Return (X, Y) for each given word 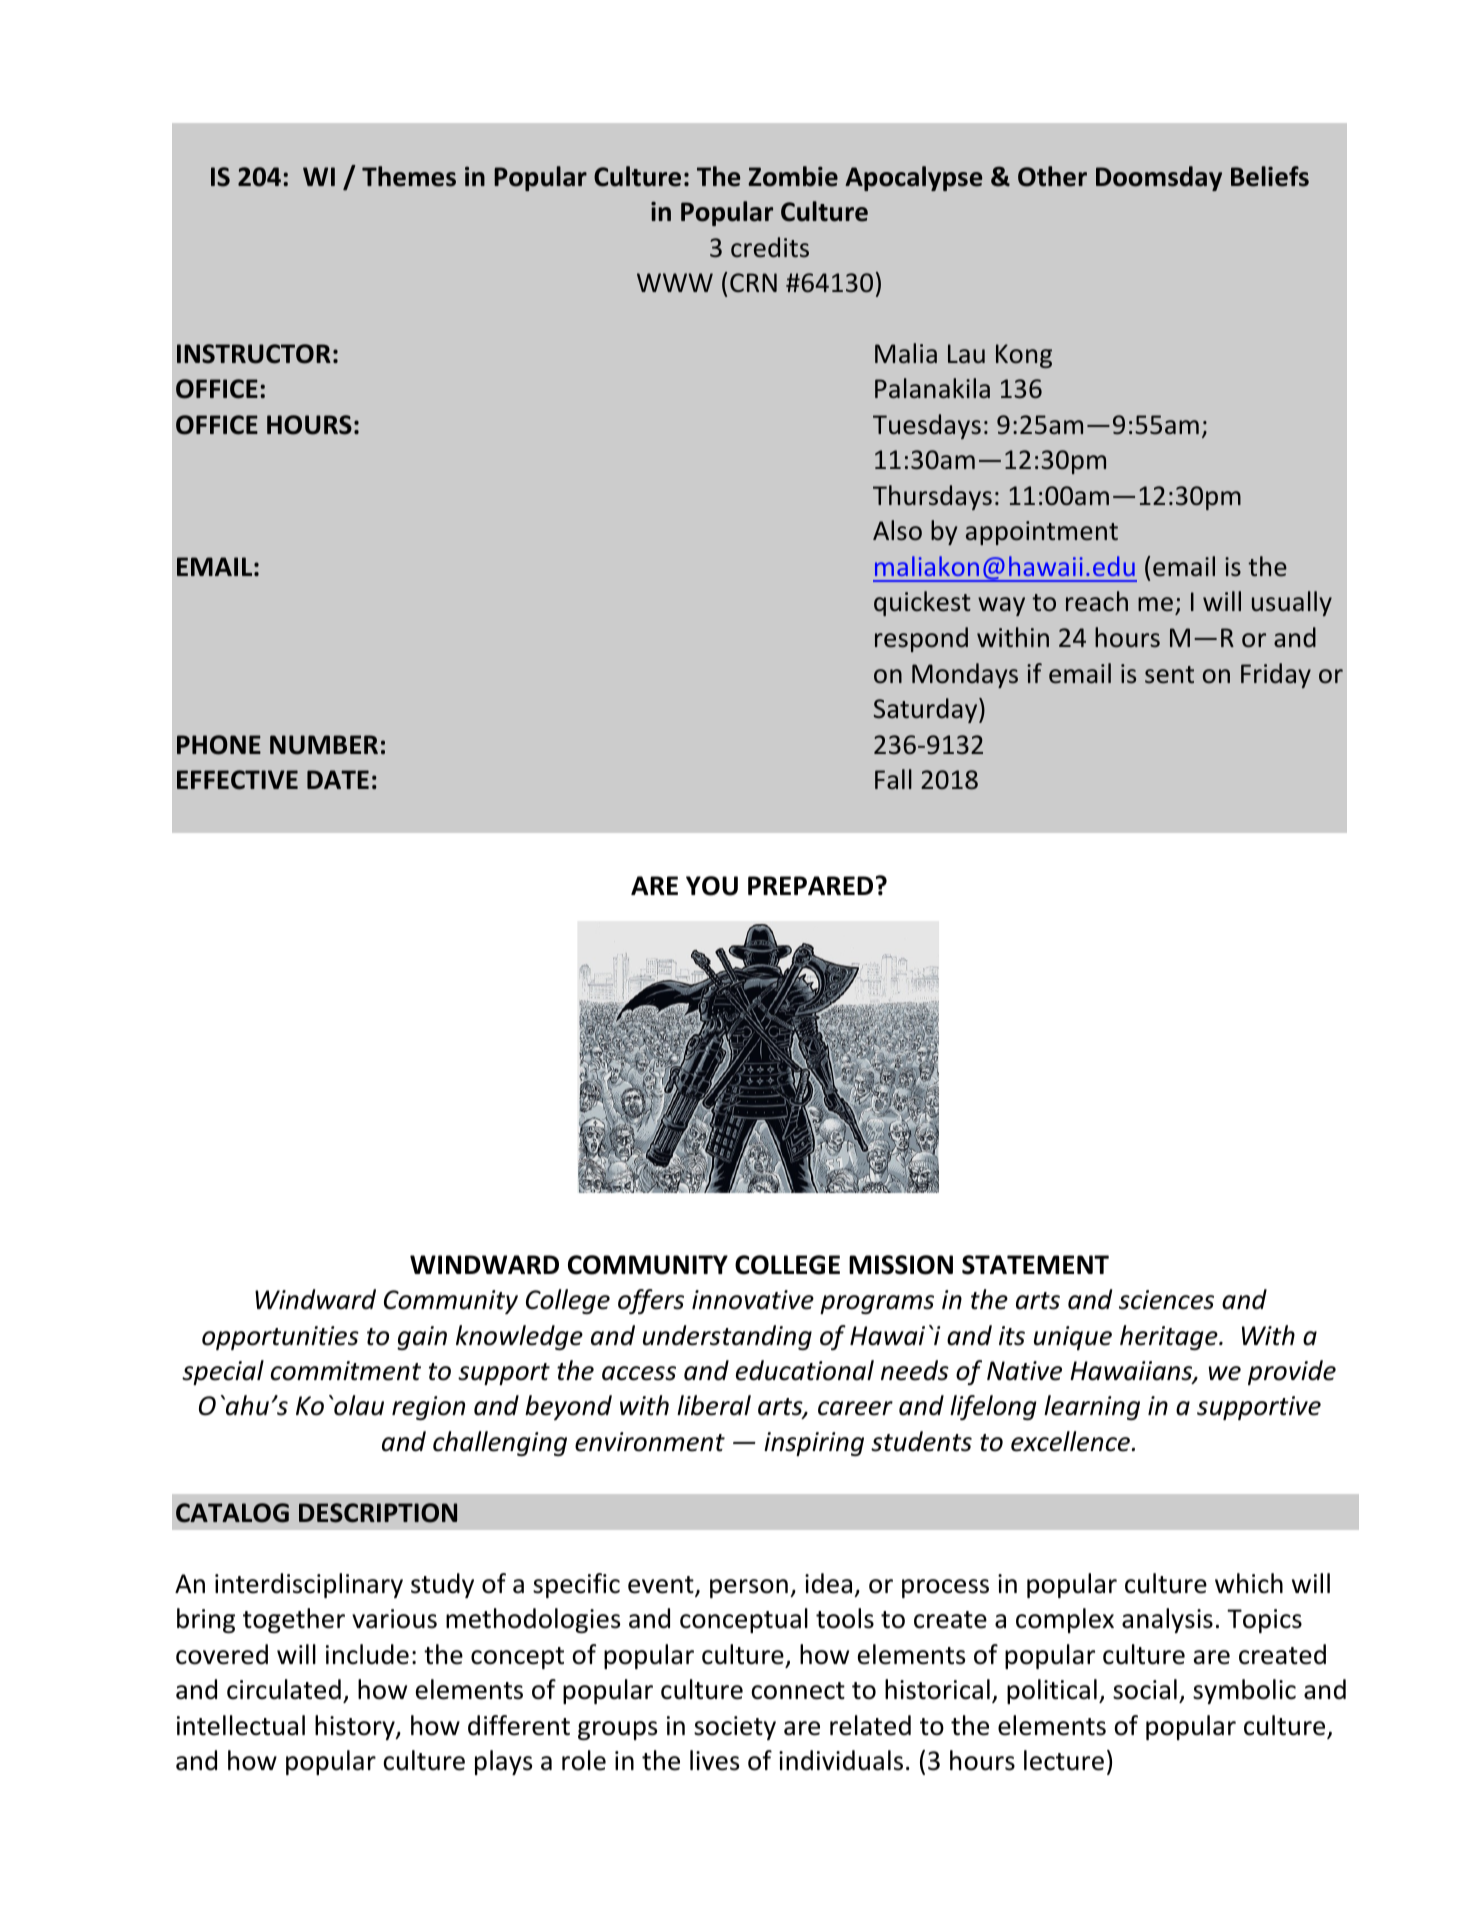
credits (770, 247)
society (735, 1728)
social (1145, 1689)
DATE (338, 779)
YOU (712, 886)
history (356, 1727)
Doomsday (1159, 178)
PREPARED (810, 885)
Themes (409, 176)
